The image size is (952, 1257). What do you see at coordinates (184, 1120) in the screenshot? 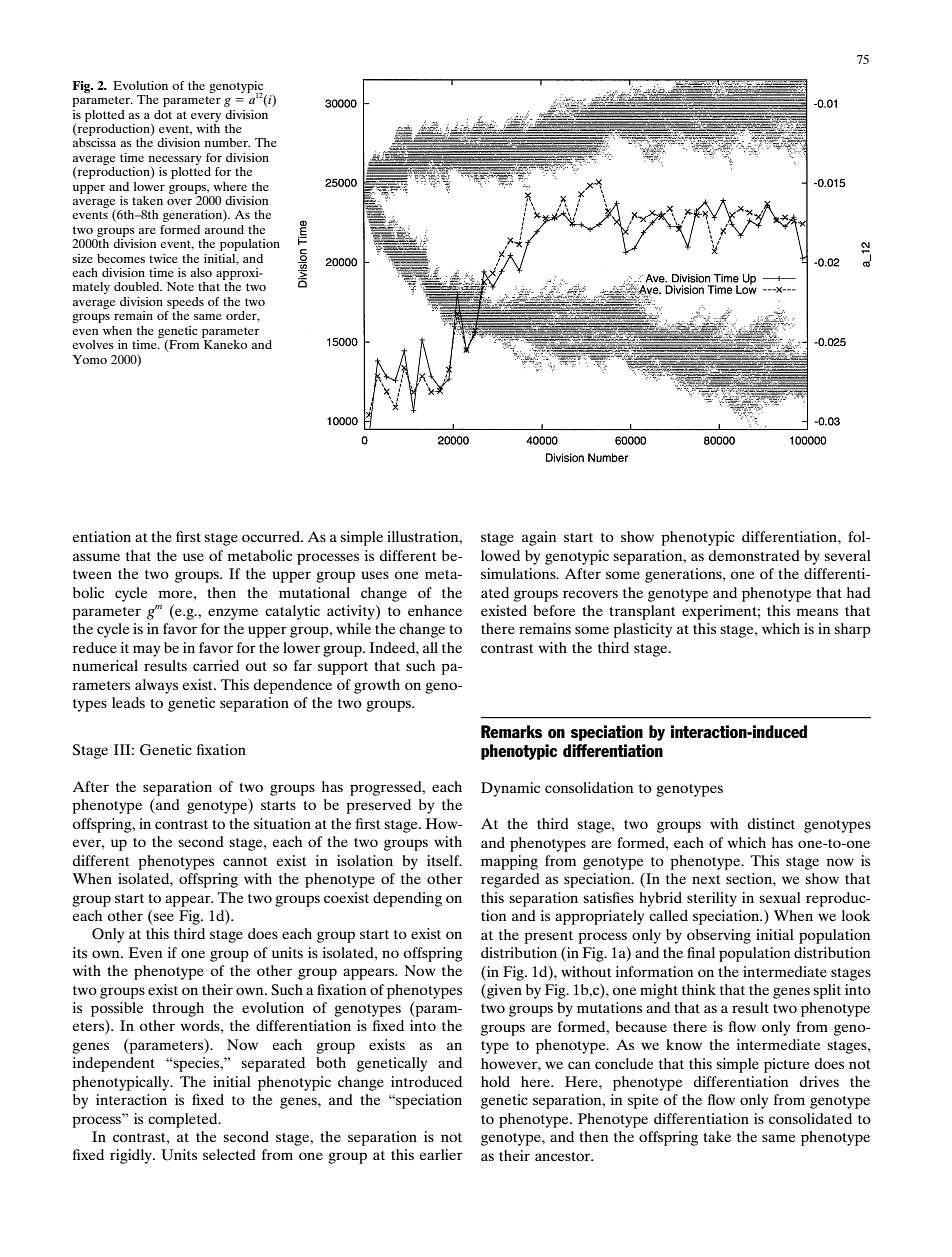
I see `completed` at bounding box center [184, 1120].
